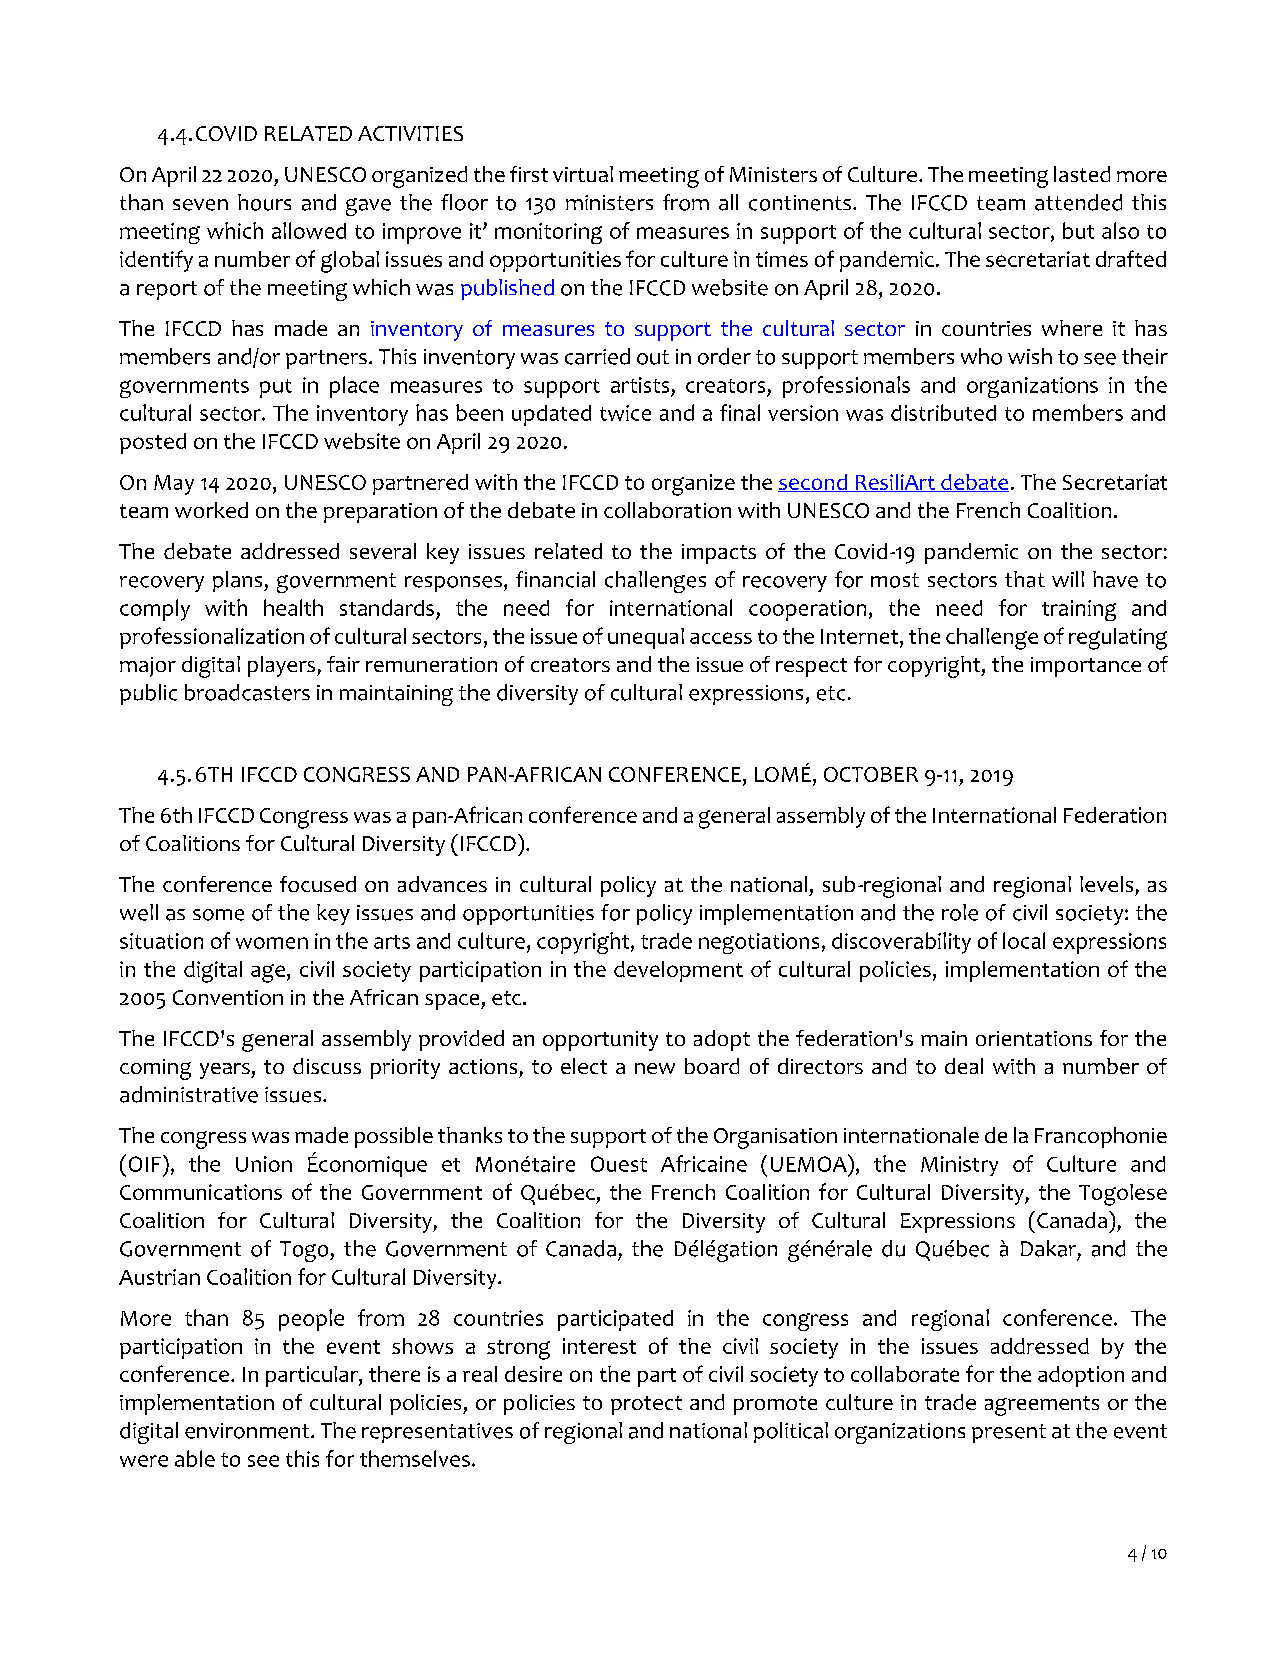 This page has height=1666, width=1287. Describe the element at coordinates (1034, 1038) in the page. I see `orientations` at that location.
